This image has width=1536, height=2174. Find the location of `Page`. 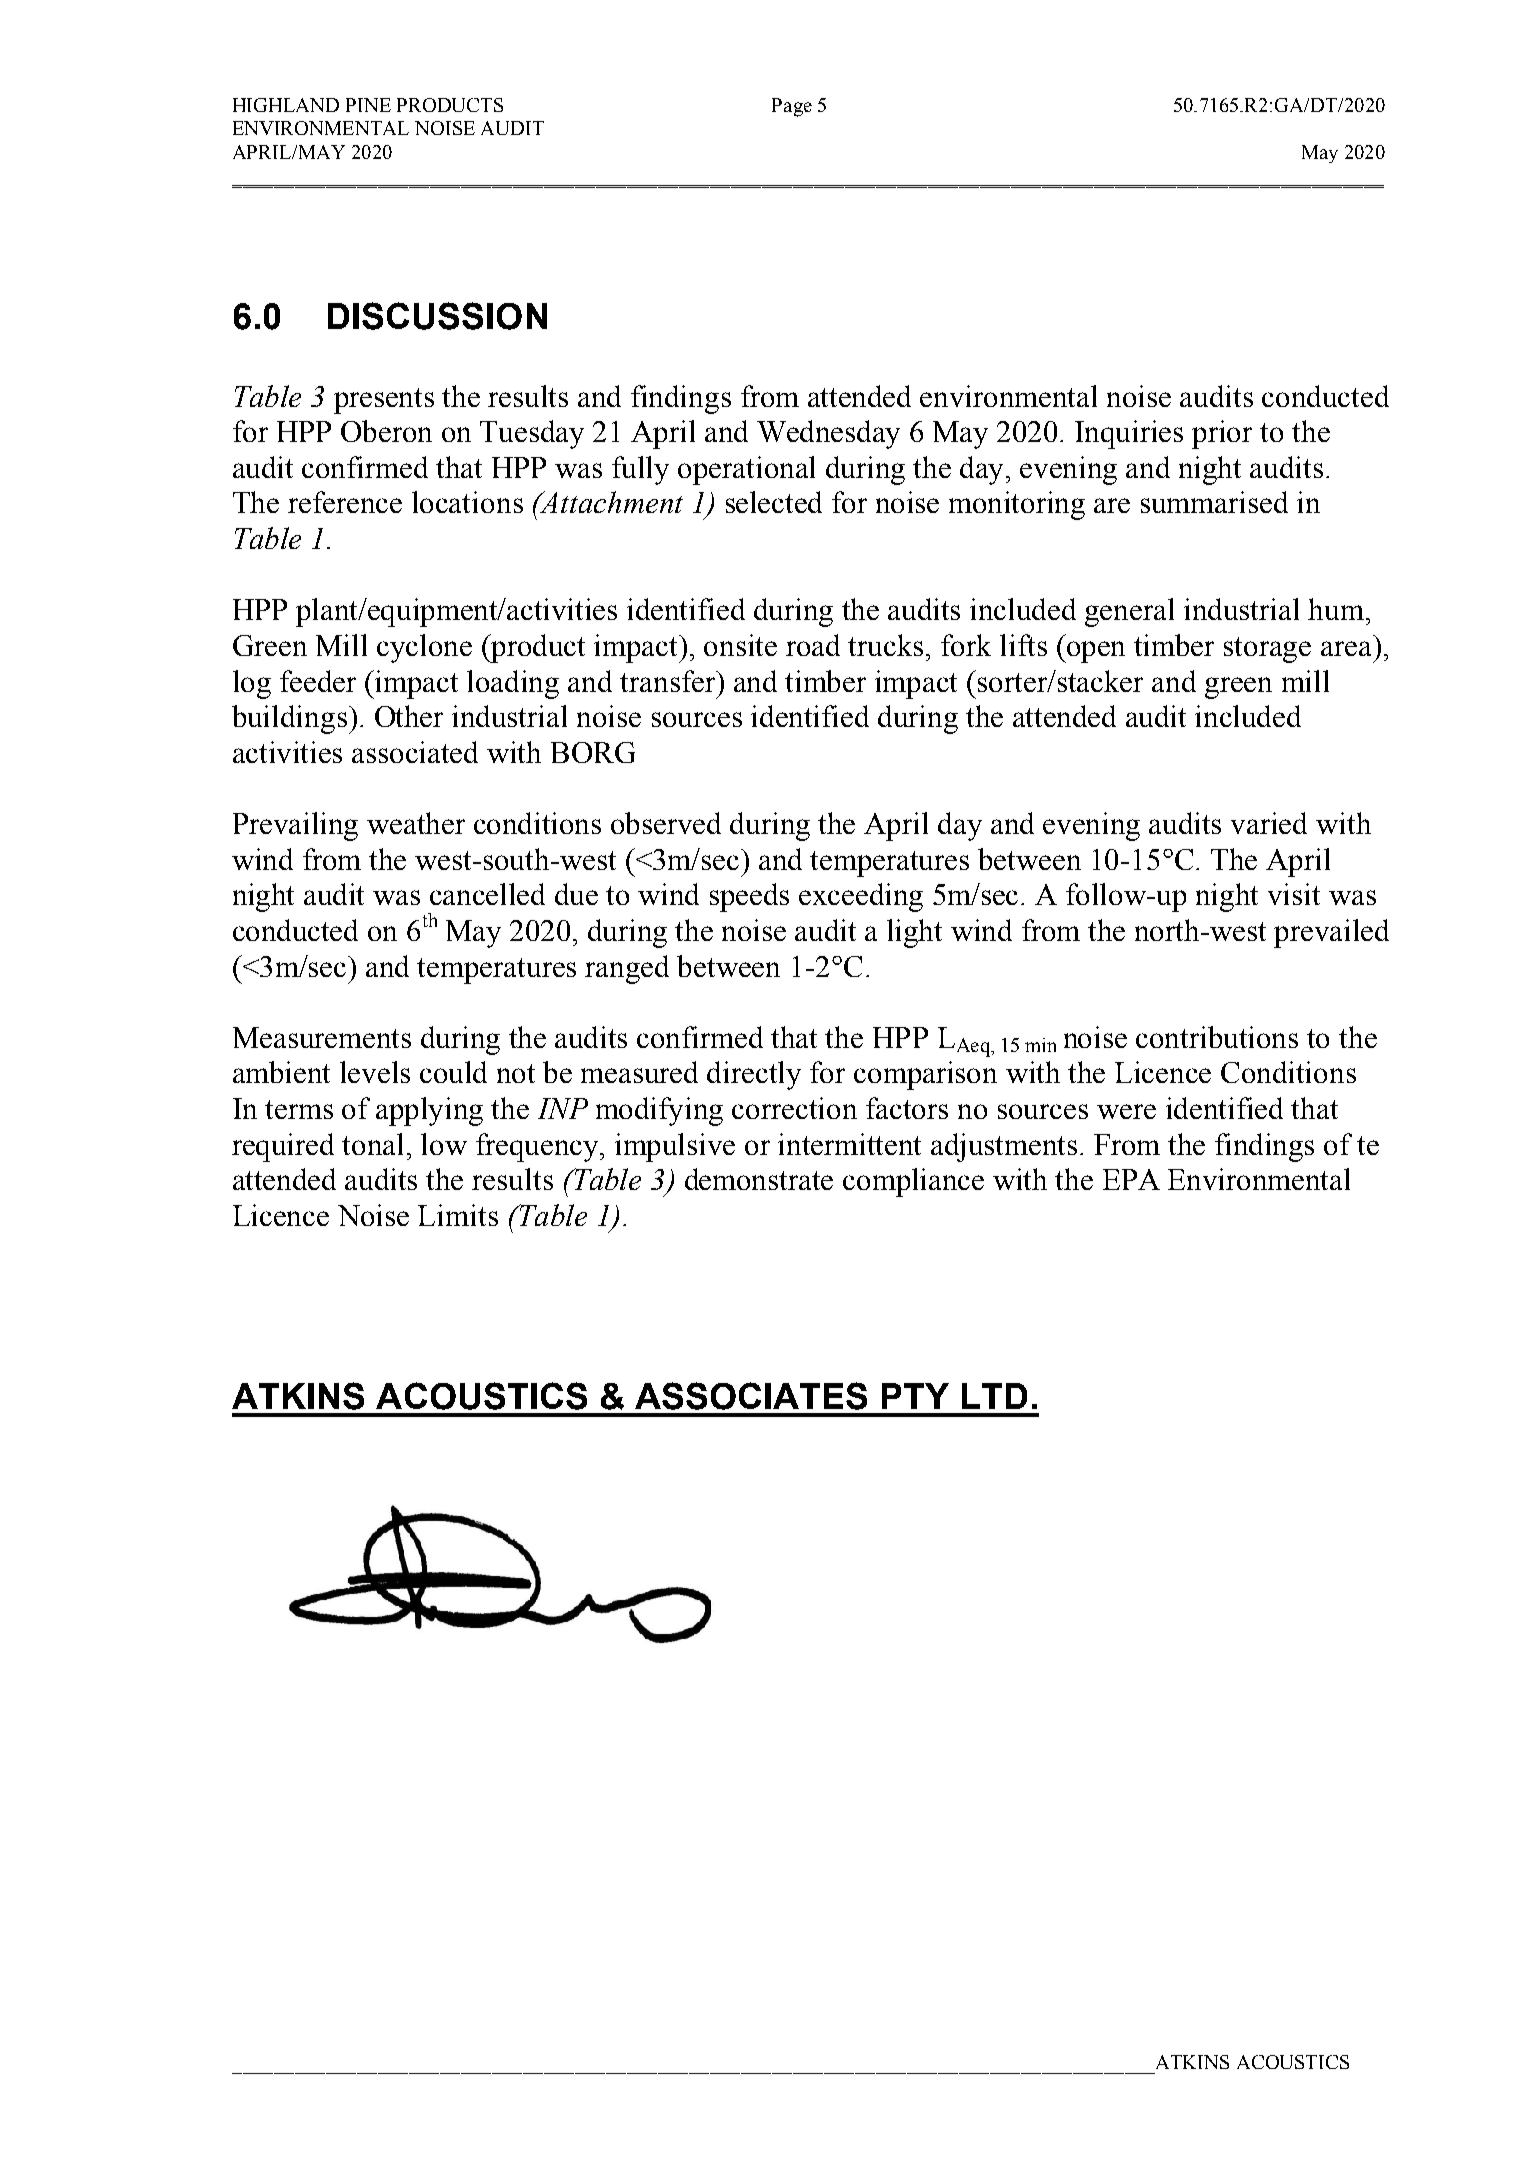

Page is located at coordinates (792, 107).
